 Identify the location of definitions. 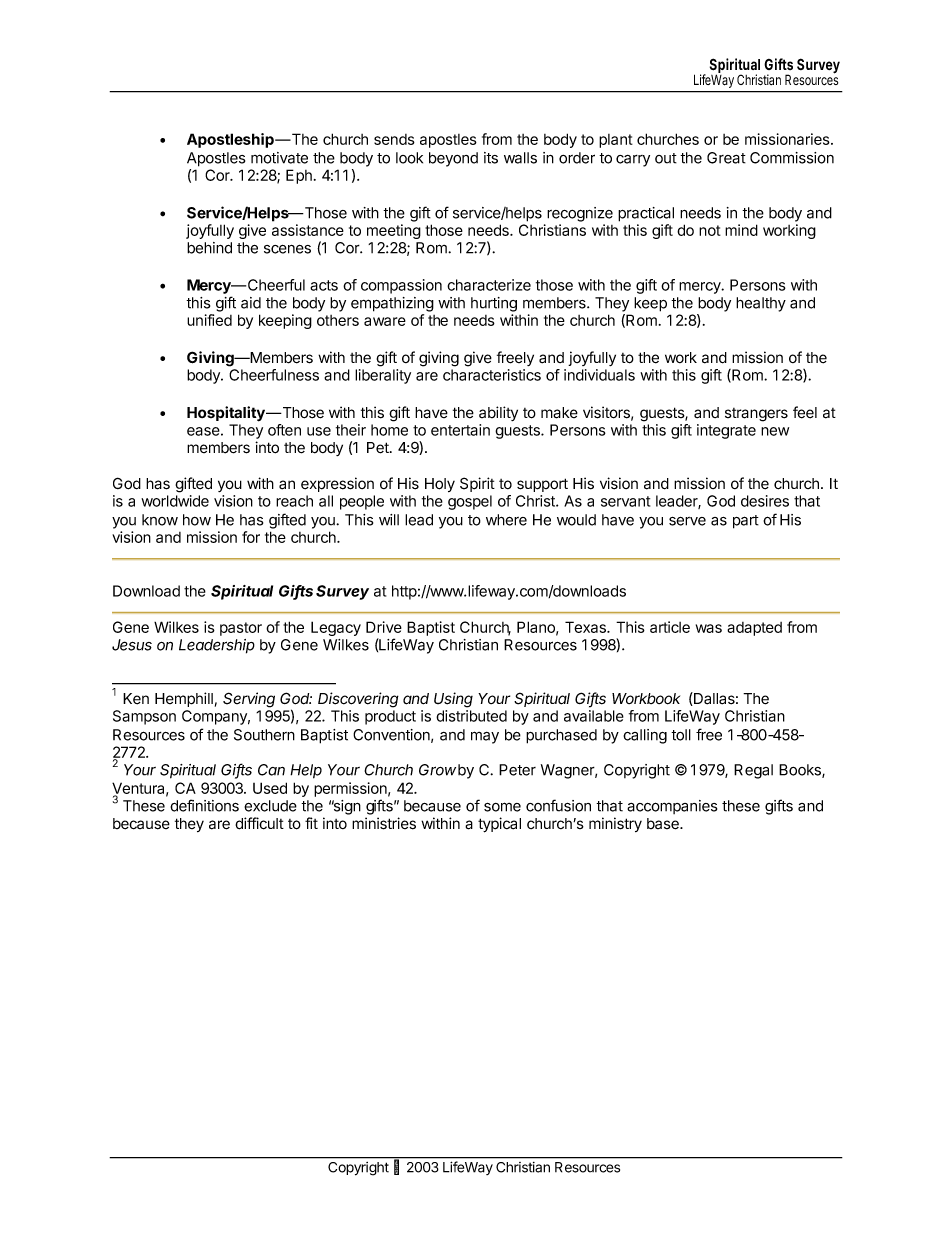
(204, 805).
